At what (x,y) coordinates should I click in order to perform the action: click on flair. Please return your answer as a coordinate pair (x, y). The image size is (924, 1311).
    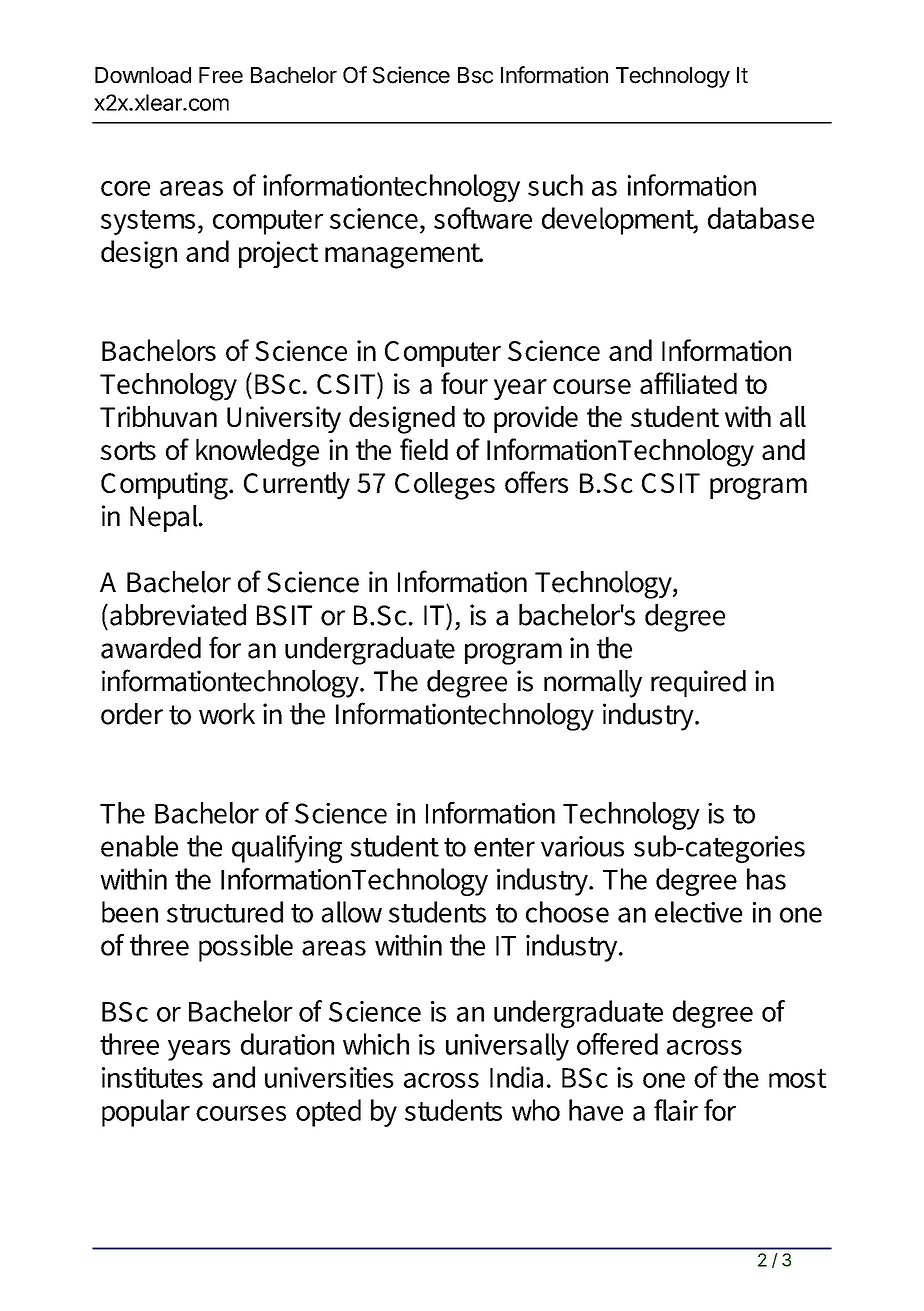
    Looking at the image, I should click on (676, 1110).
